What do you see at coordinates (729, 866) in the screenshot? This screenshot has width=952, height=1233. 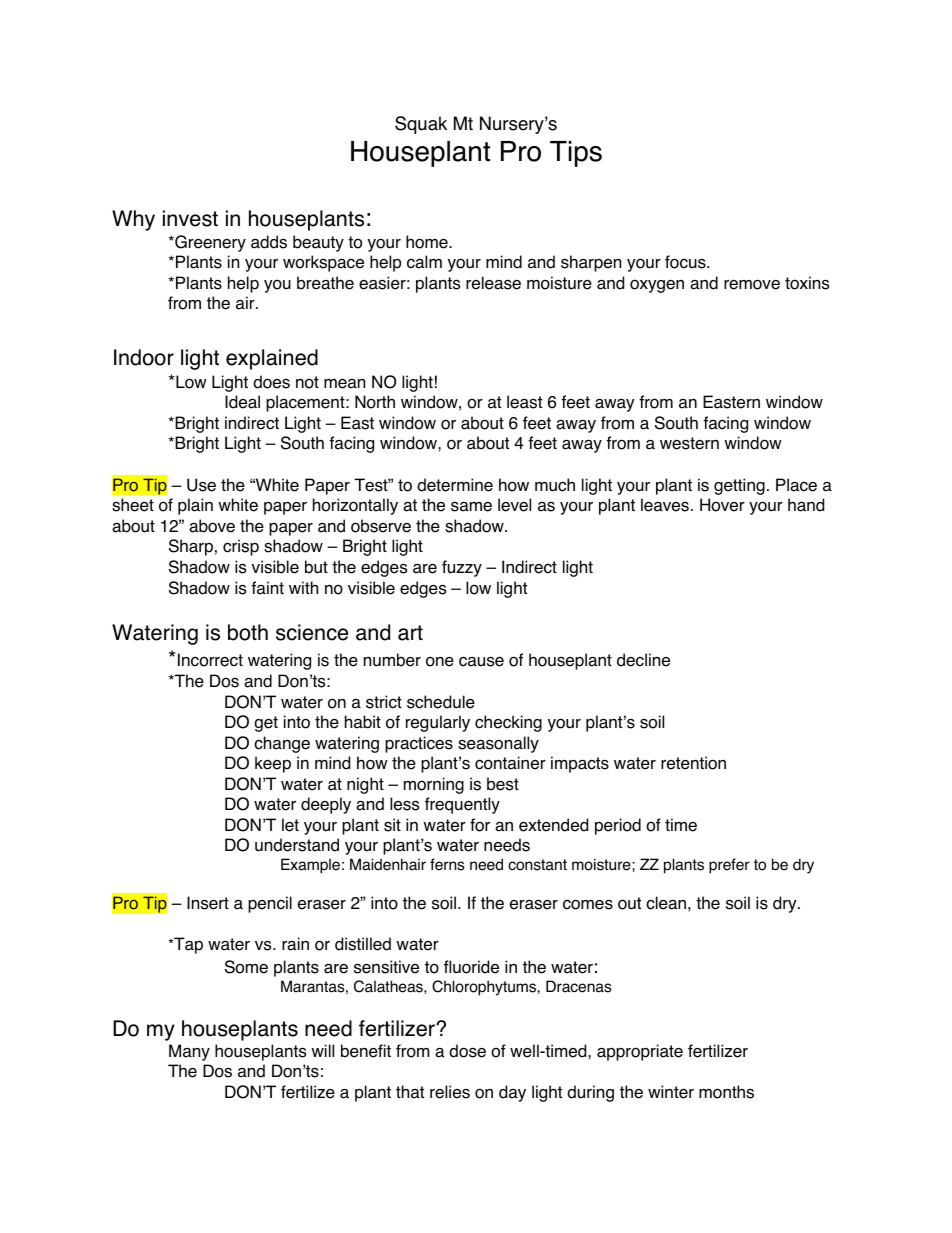 I see `prefer` at bounding box center [729, 866].
